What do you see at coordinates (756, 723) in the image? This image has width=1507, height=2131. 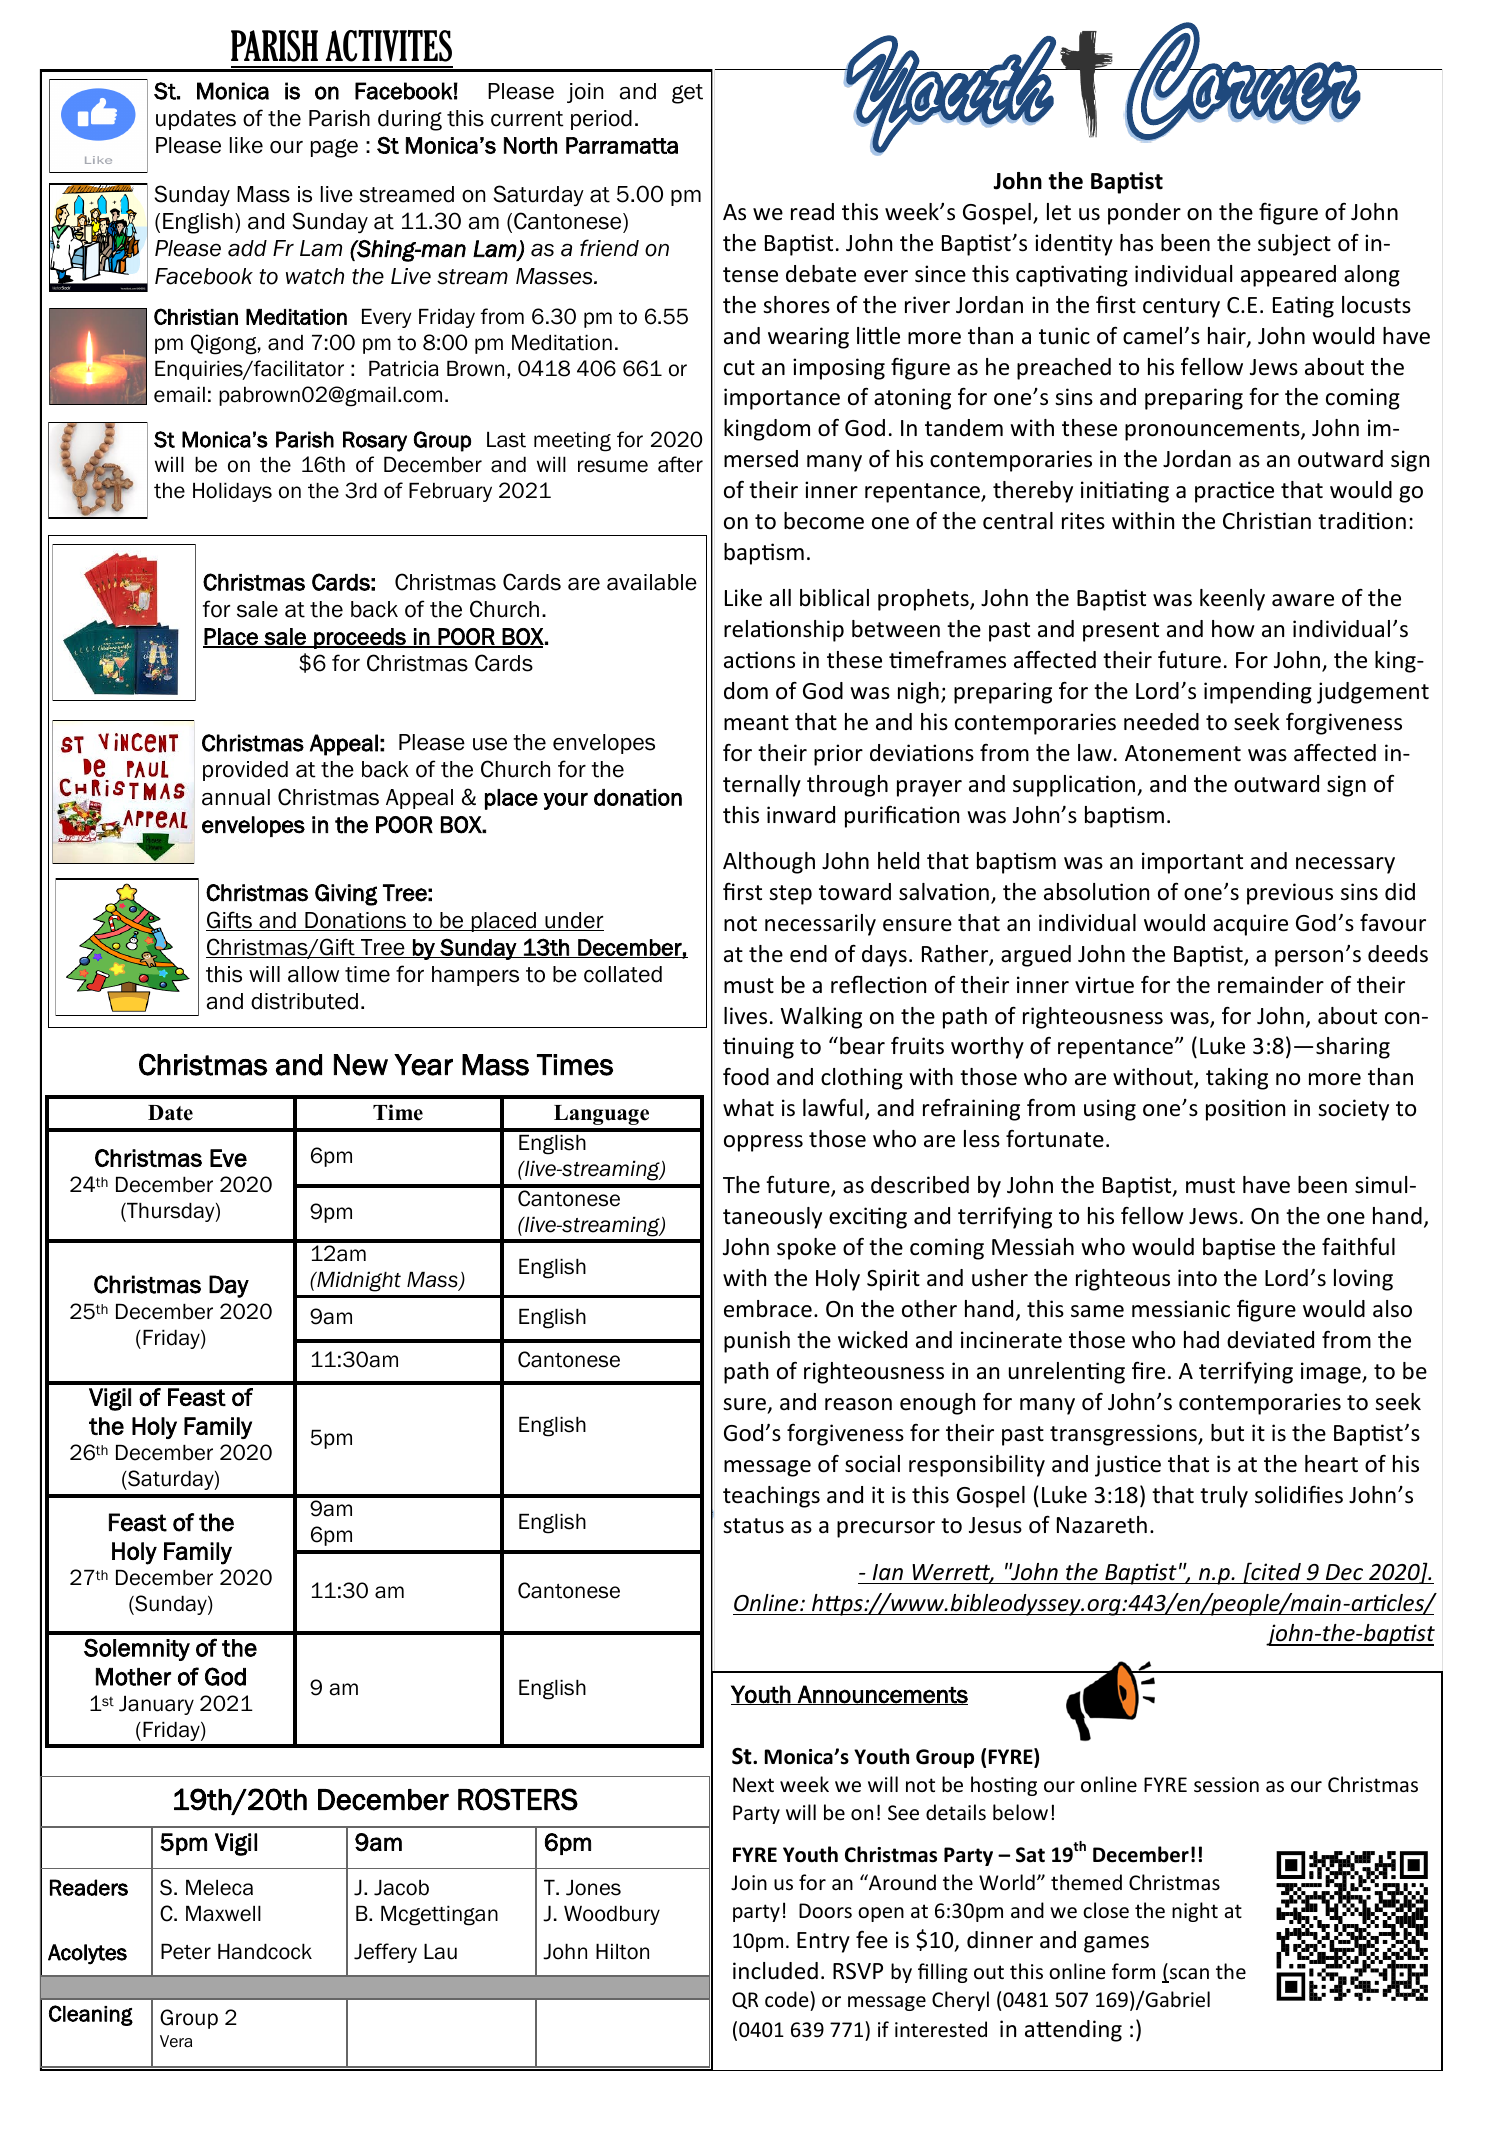 I see `meant` at bounding box center [756, 723].
